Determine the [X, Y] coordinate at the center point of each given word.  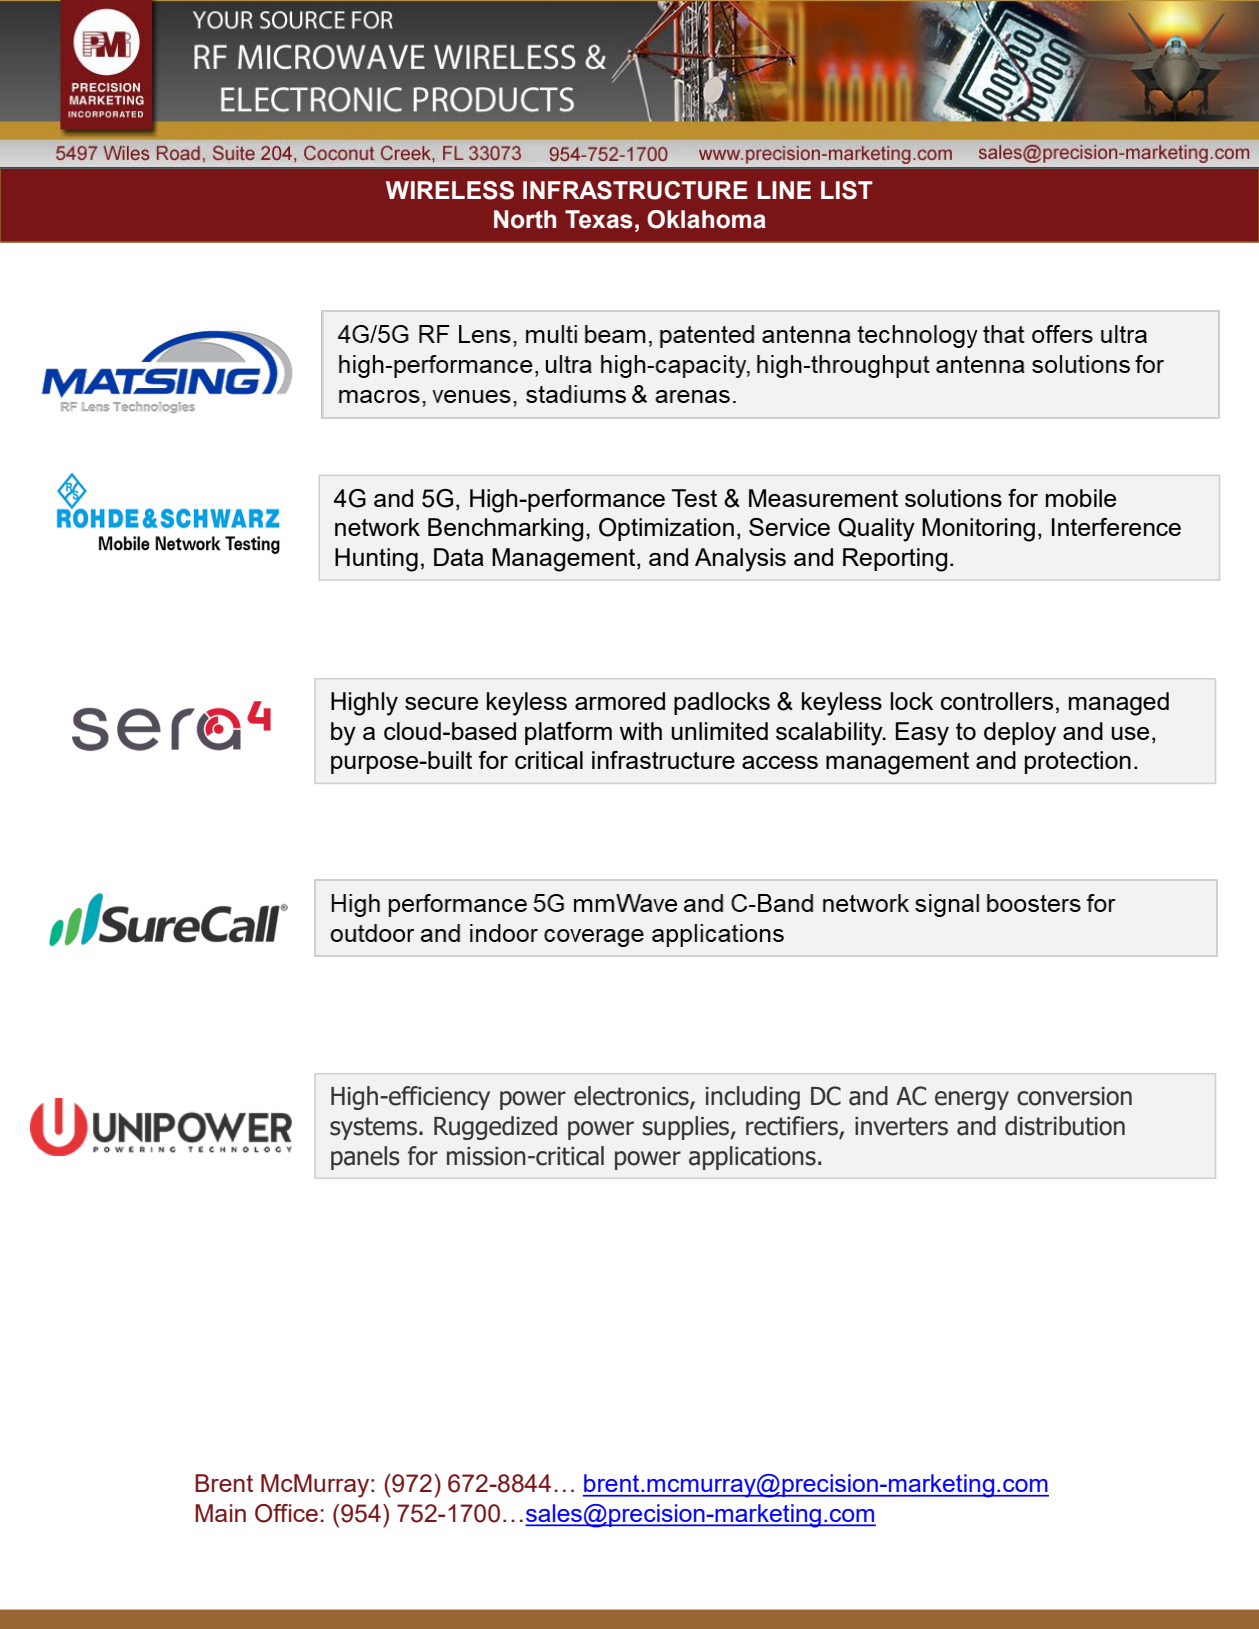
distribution [1065, 1126]
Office [286, 1513]
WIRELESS [450, 190]
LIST [847, 190]
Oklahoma [706, 219]
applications [752, 1158]
